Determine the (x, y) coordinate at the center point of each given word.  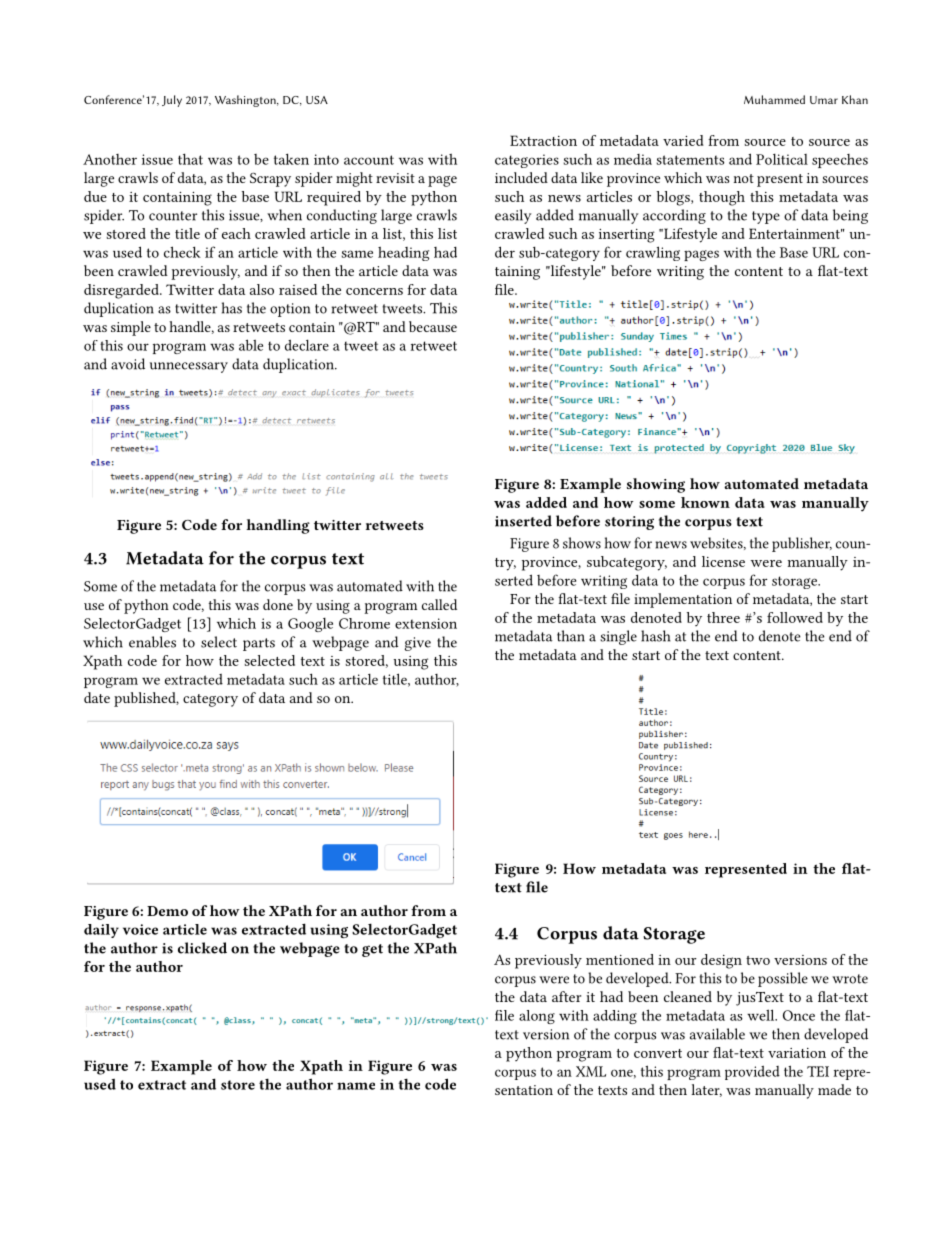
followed (795, 617)
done (278, 604)
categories (527, 161)
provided (752, 1073)
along (537, 1017)
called (439, 604)
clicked (202, 948)
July (172, 101)
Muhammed (774, 99)
